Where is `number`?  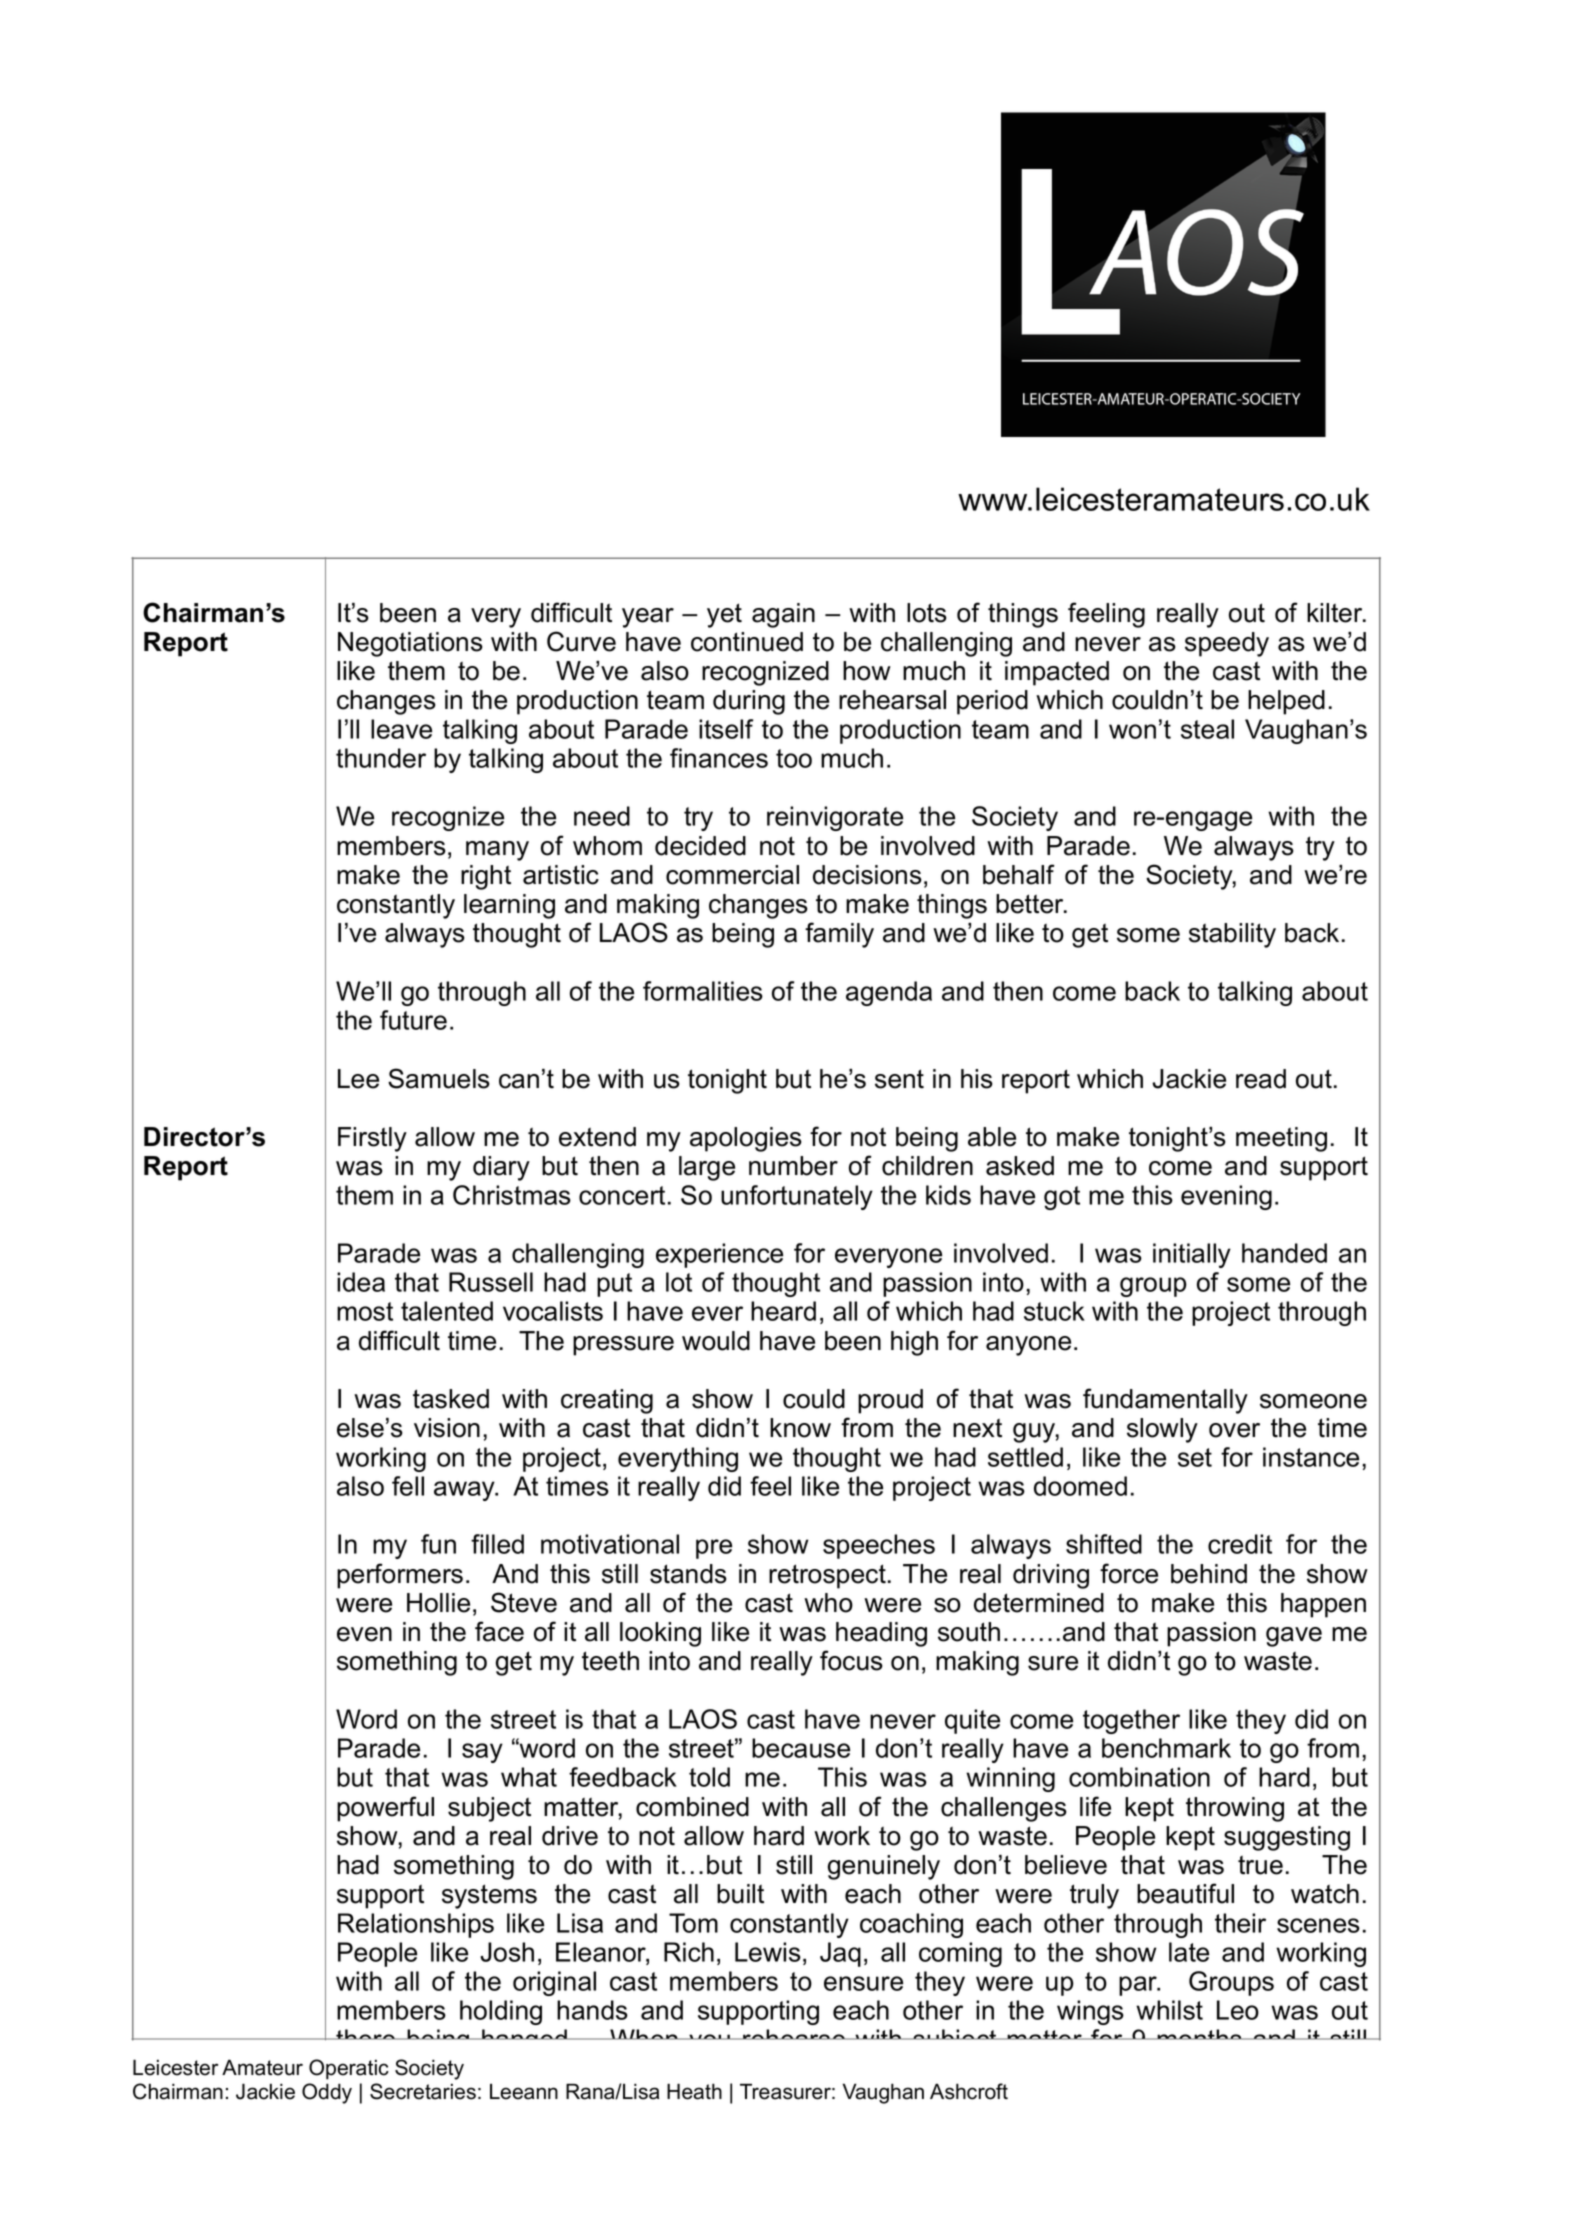 number is located at coordinates (793, 1166).
